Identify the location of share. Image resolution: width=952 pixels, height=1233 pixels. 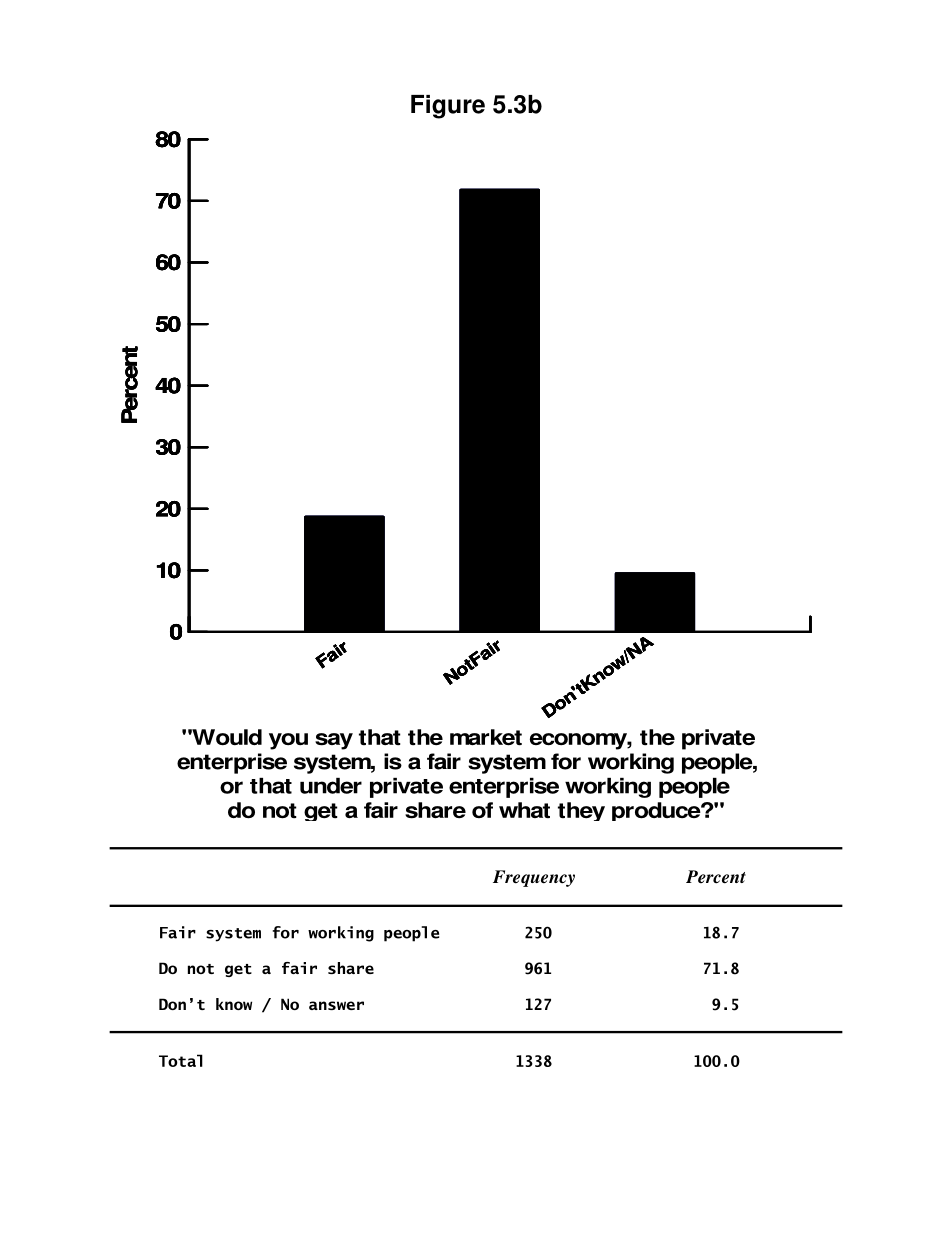
(435, 810).
